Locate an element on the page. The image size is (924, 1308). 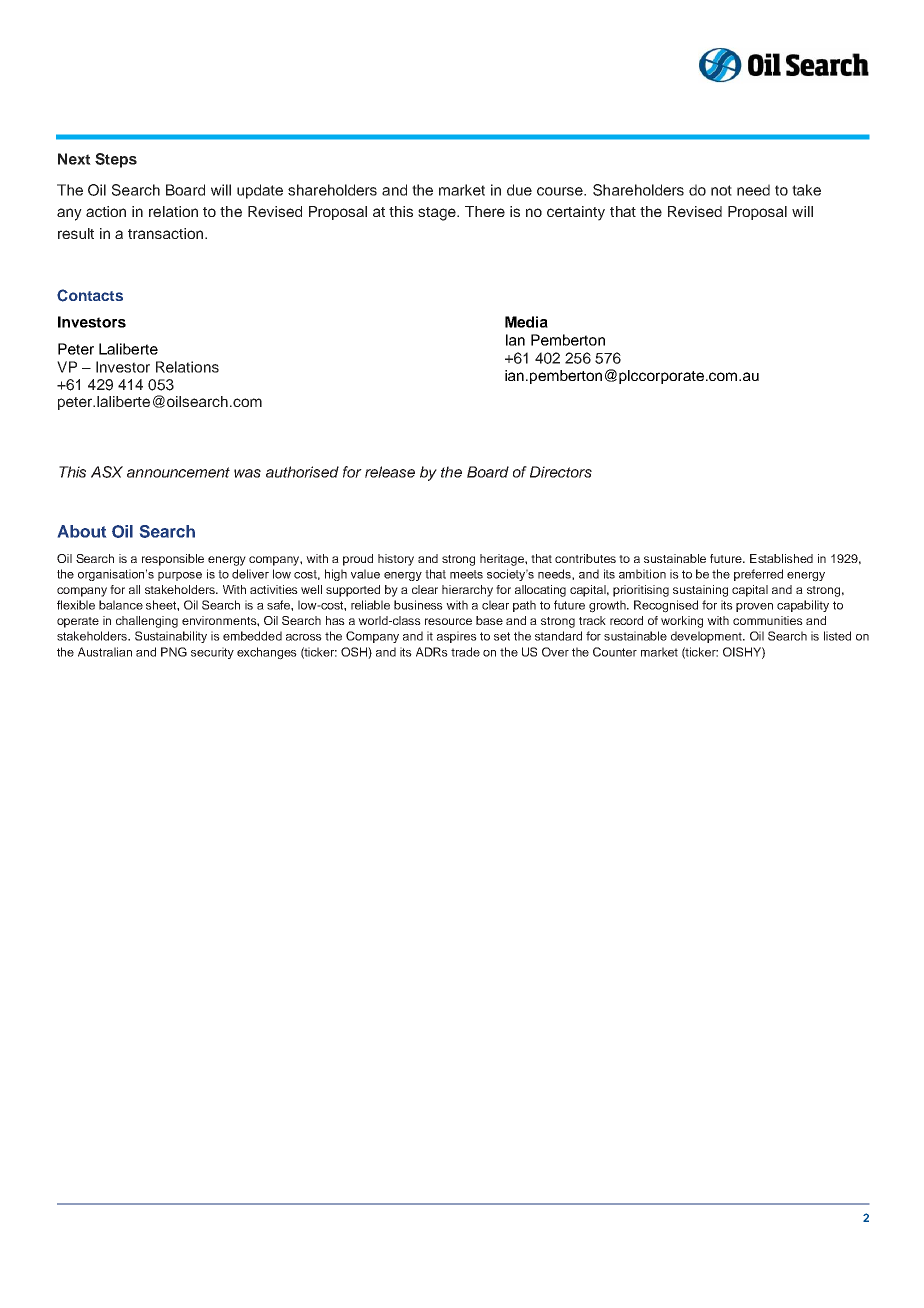
Directors is located at coordinates (561, 472).
